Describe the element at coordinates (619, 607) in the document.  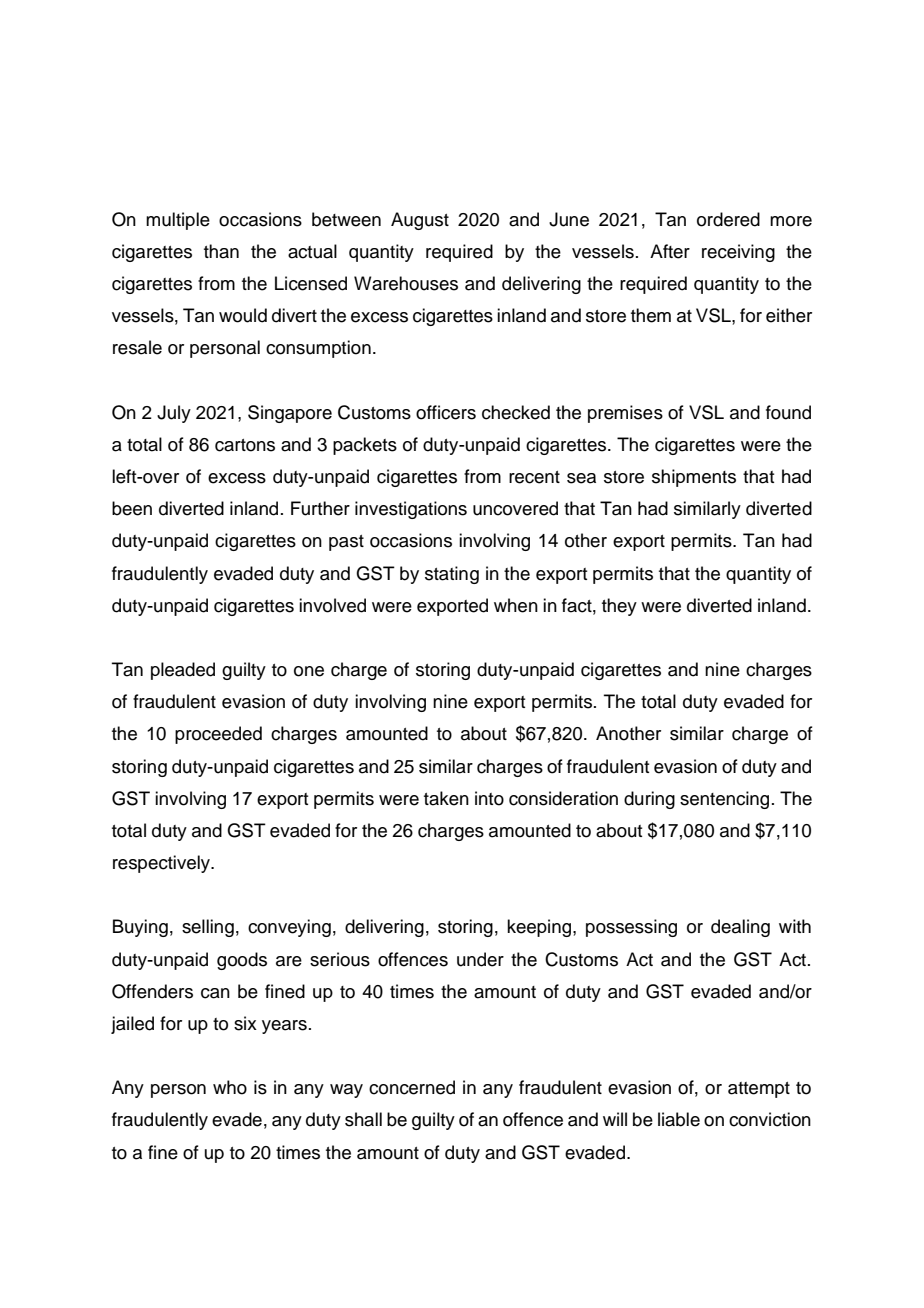
I see `they` at that location.
